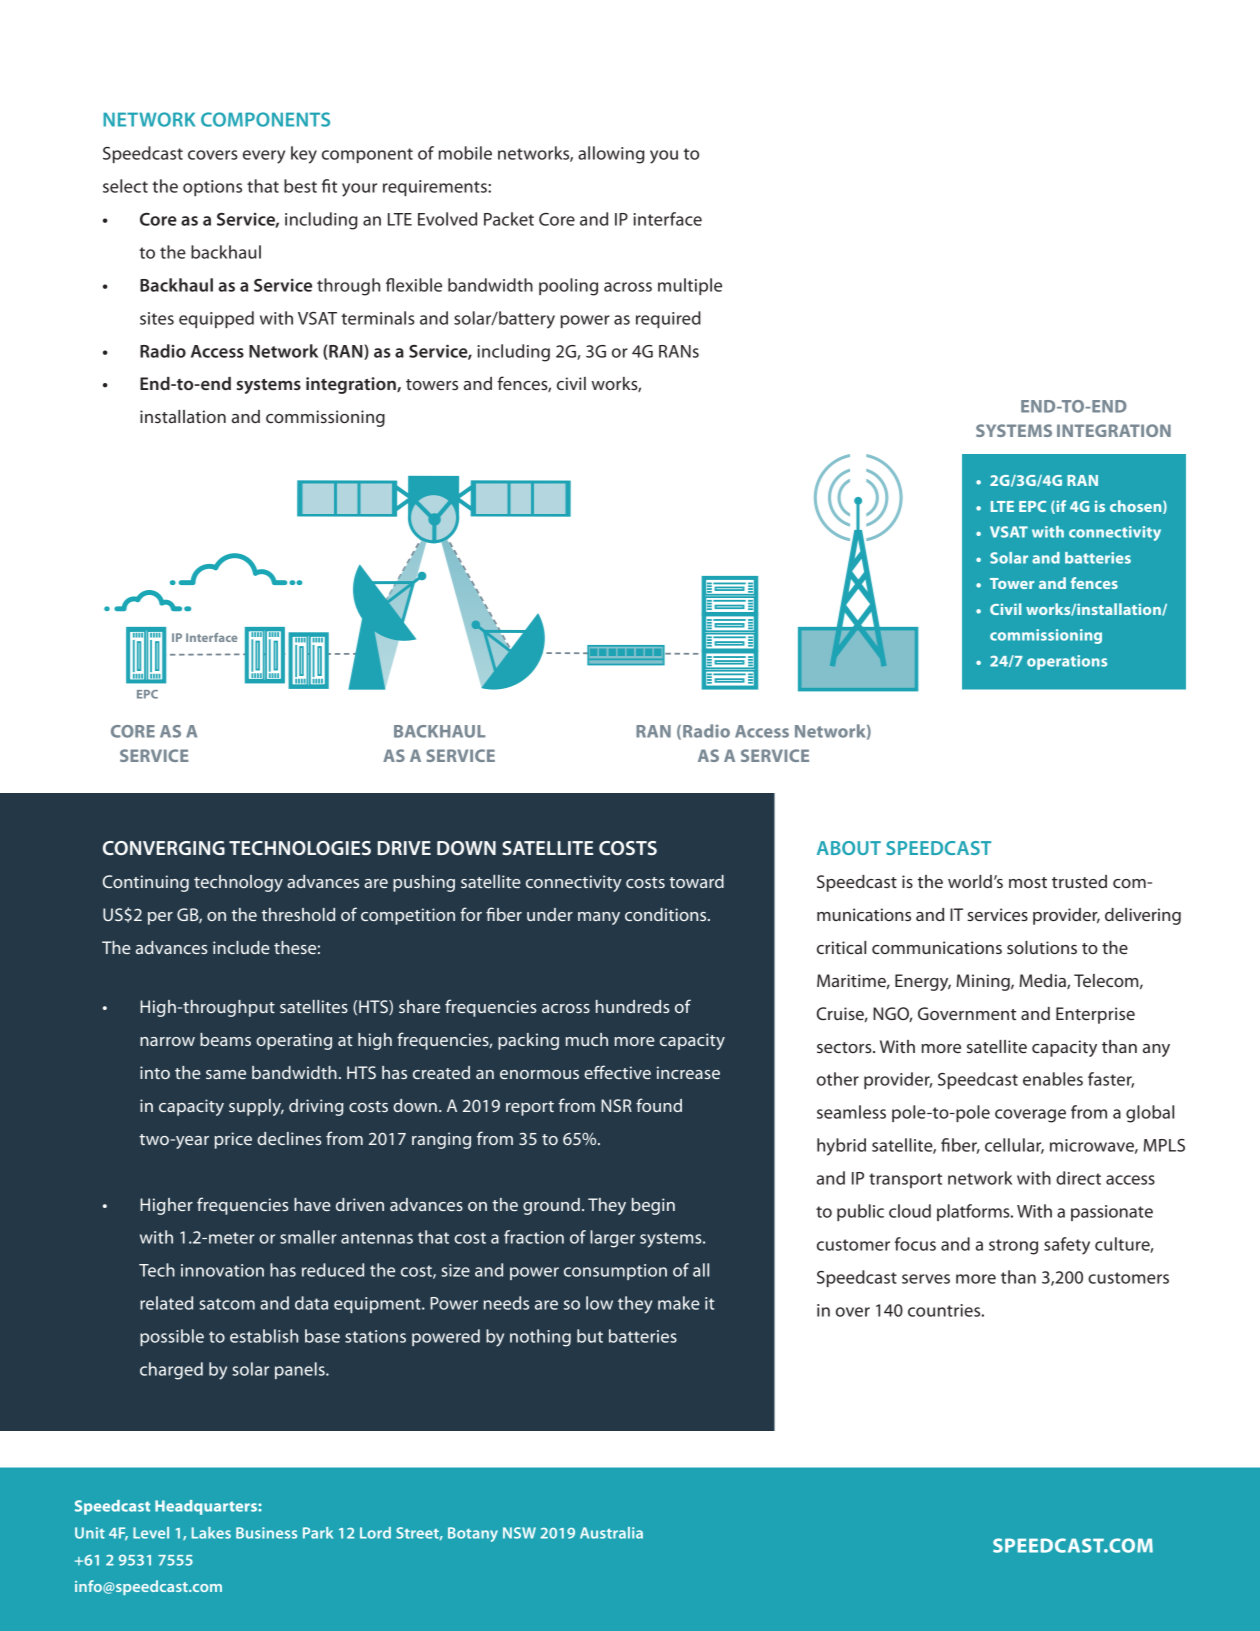 This image has width=1260, height=1631. What do you see at coordinates (1028, 882) in the image?
I see `most` at bounding box center [1028, 882].
